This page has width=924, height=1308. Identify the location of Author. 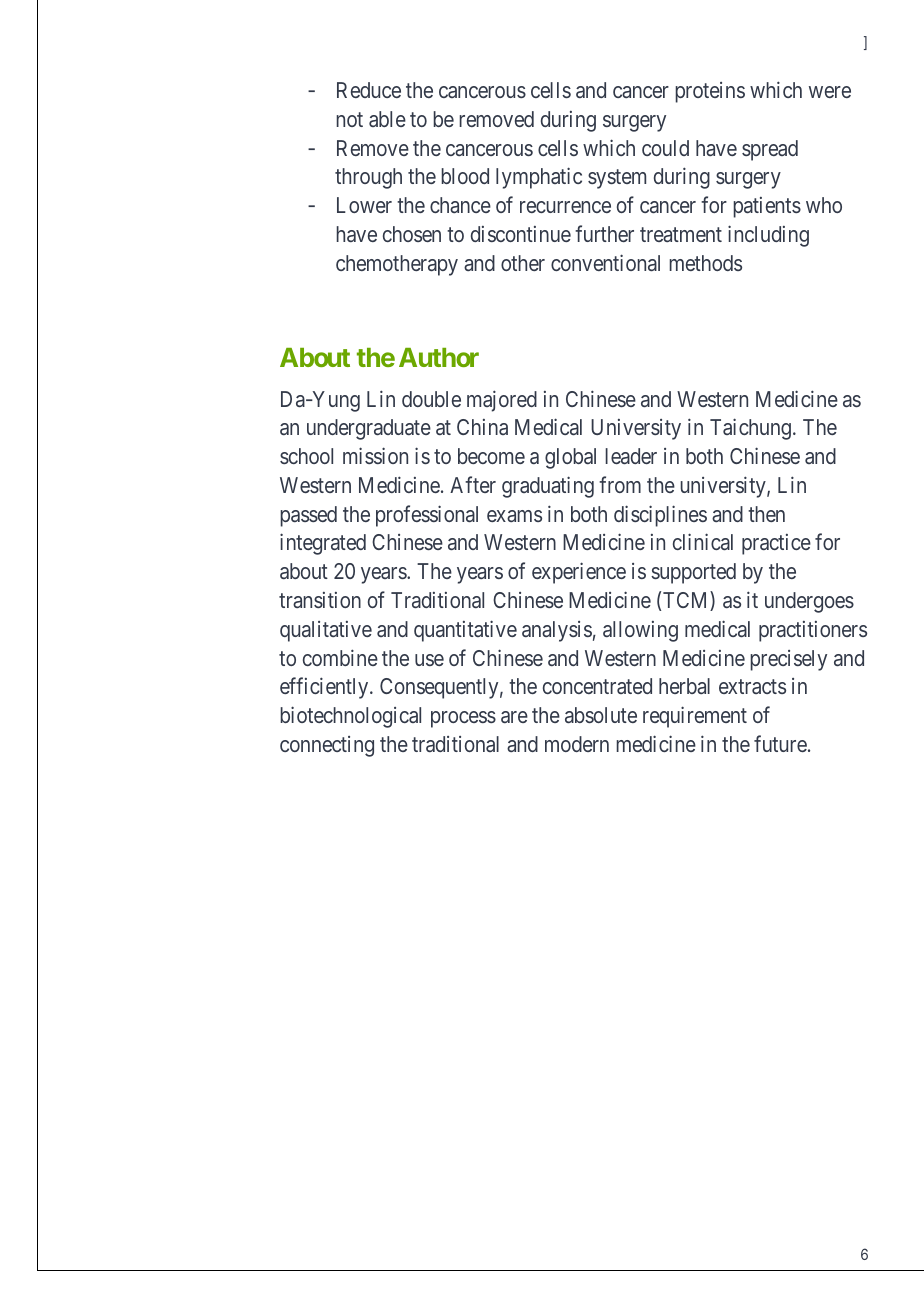
(439, 357).
